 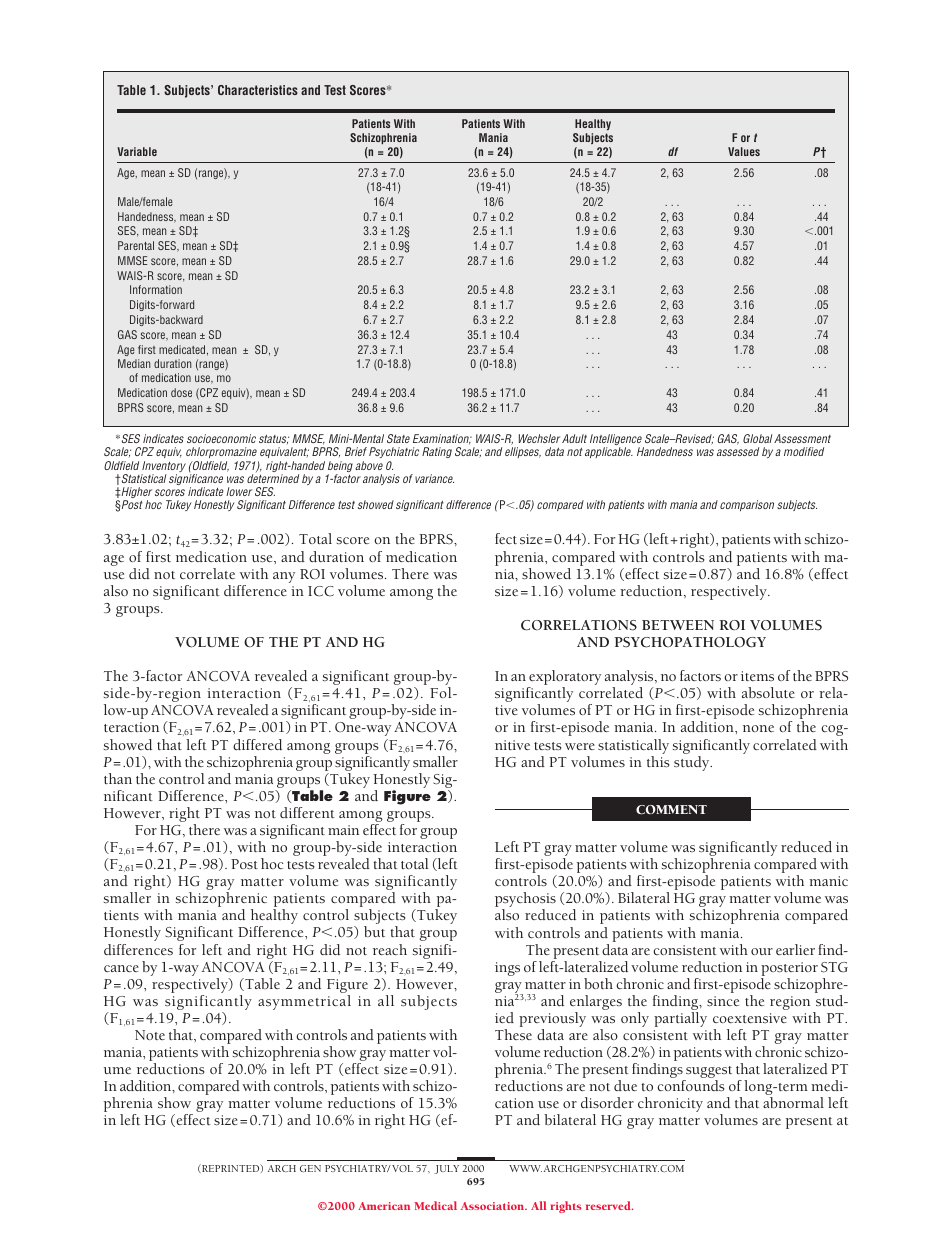 I want to click on Variable, so click(x=137, y=151).
